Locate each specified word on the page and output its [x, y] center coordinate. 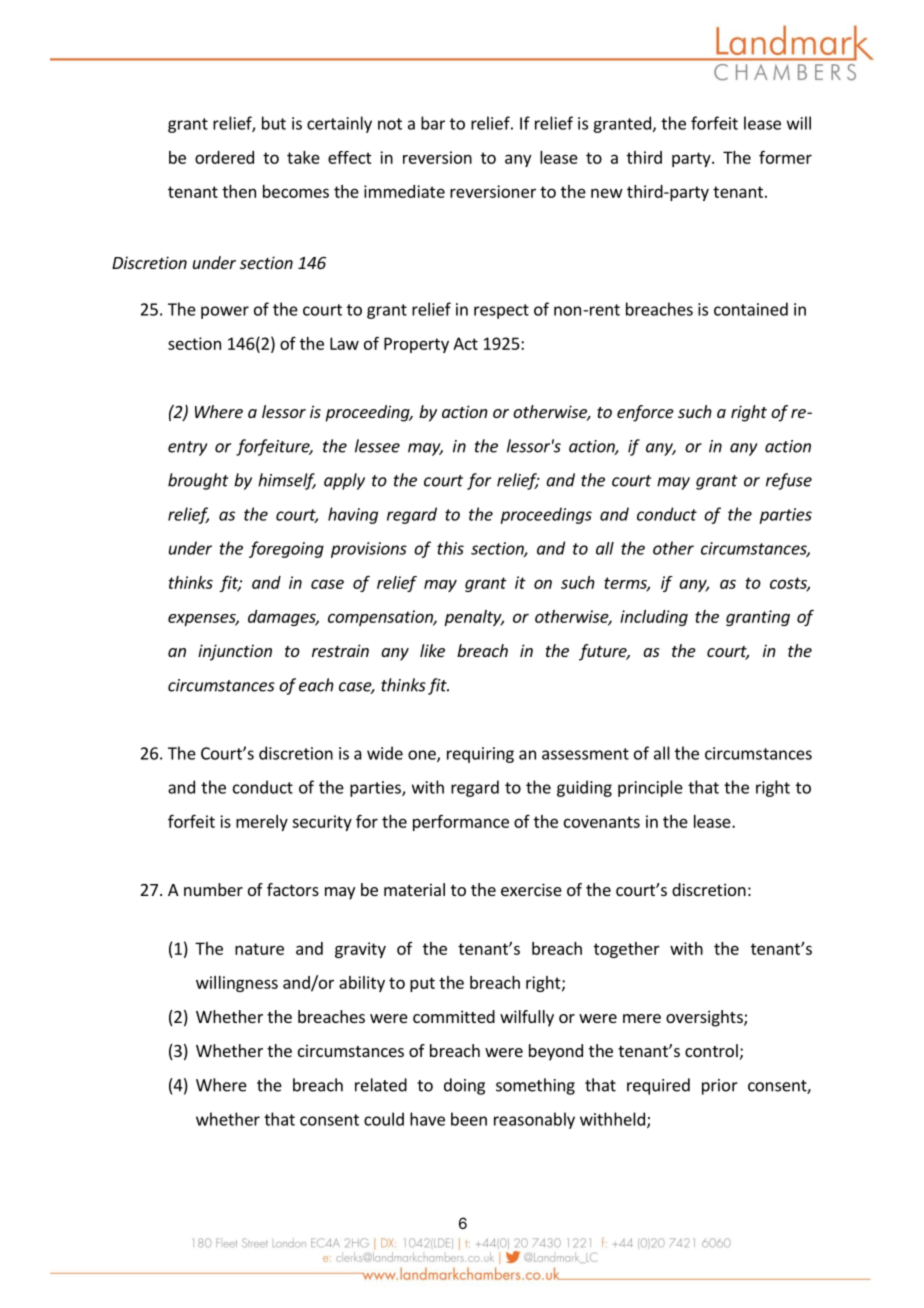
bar [433, 123]
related [381, 1085]
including [654, 618]
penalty [474, 618]
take [303, 157]
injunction [235, 652]
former [785, 157]
